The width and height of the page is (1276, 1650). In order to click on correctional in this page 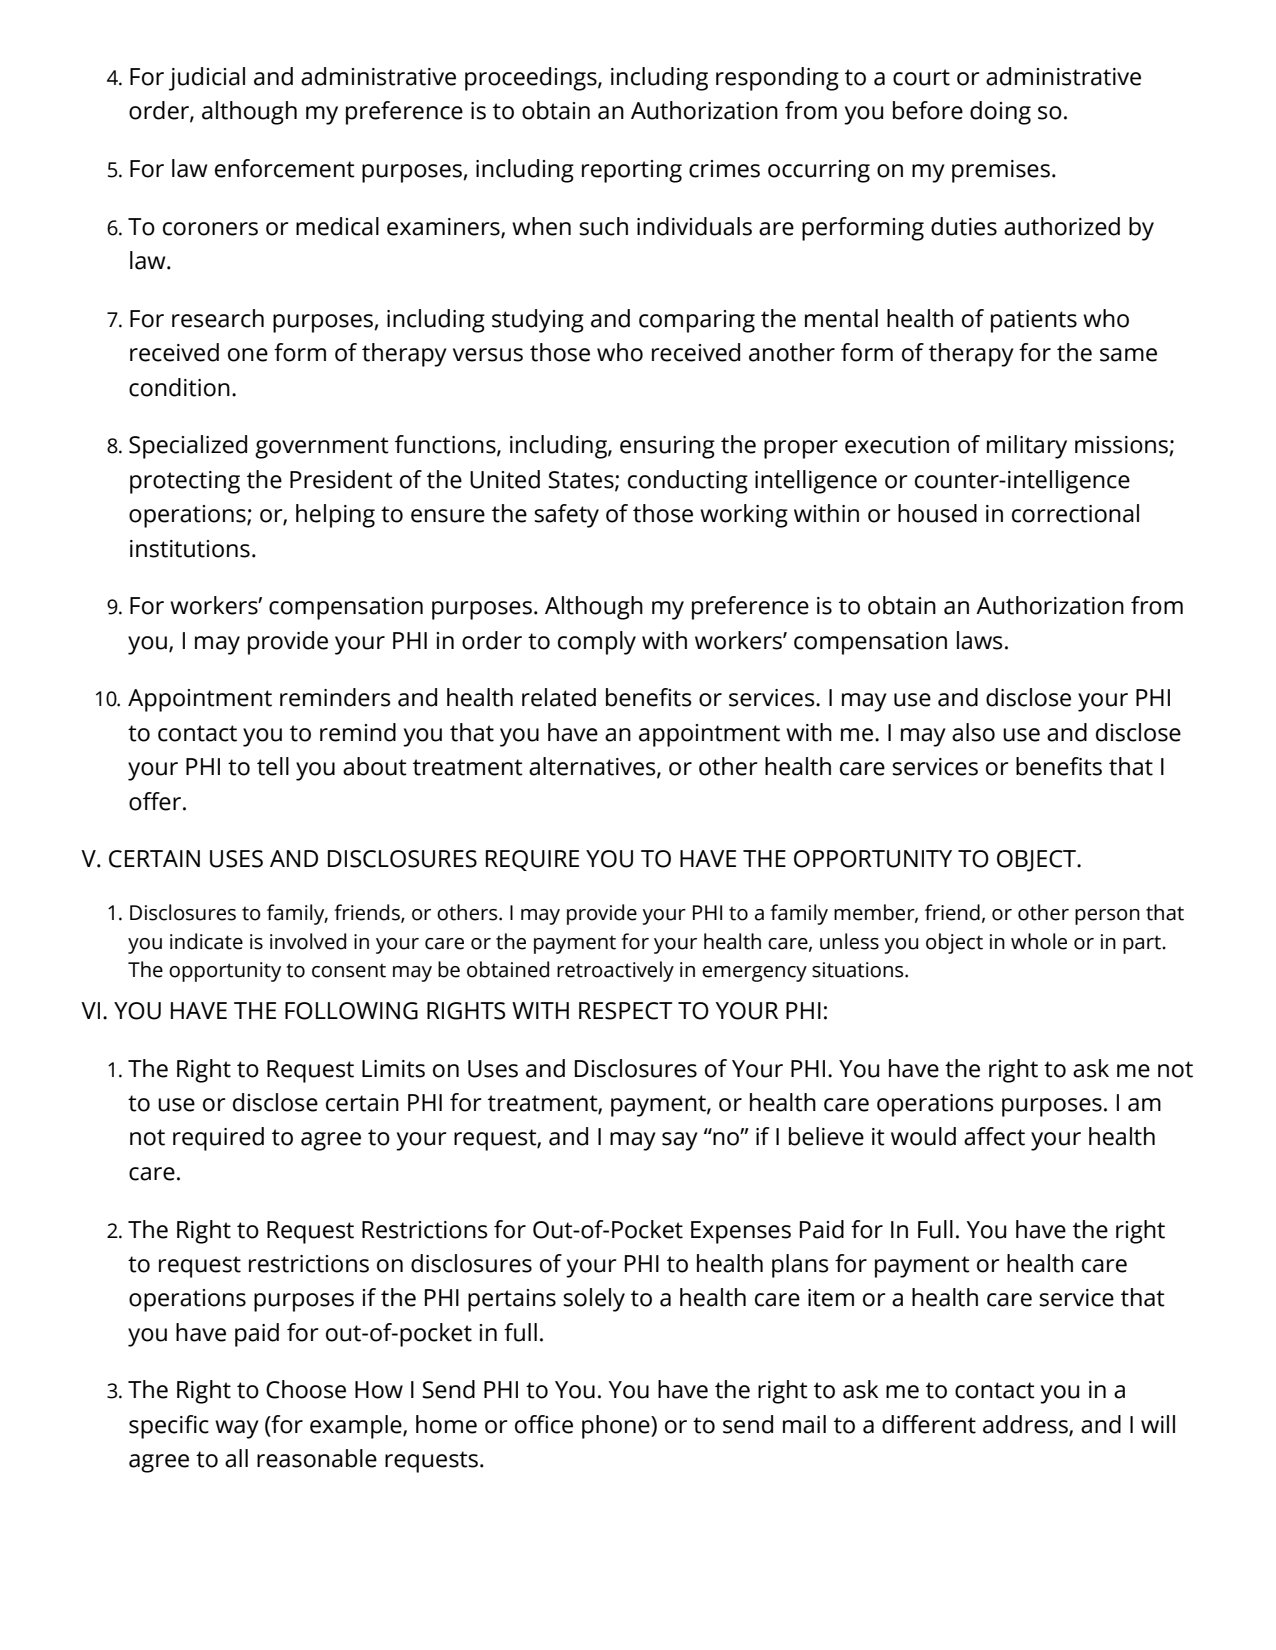, I will do `click(1075, 513)`.
